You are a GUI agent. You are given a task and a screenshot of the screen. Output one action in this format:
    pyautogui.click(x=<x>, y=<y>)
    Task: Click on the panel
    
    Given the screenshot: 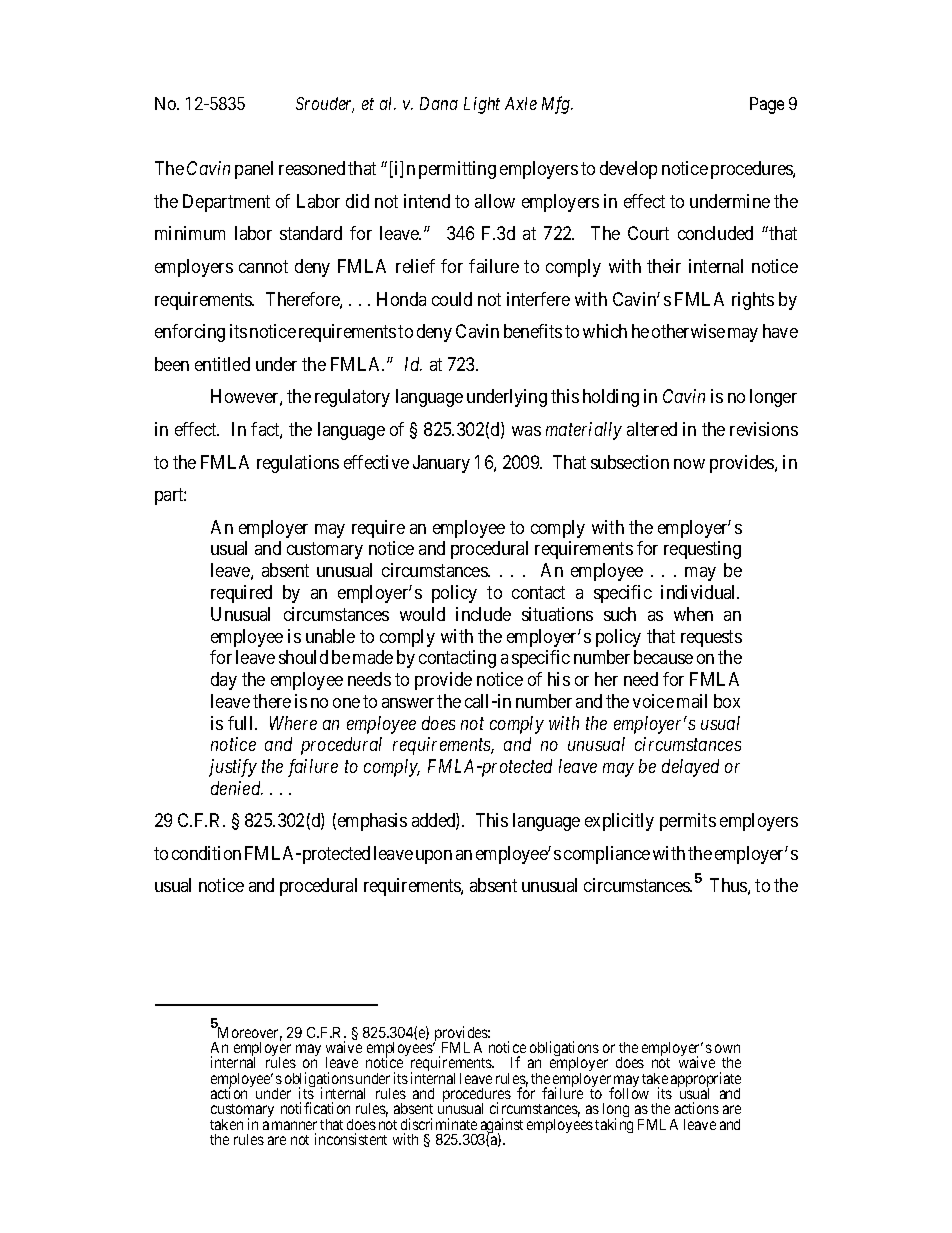 What is the action you would take?
    pyautogui.click(x=254, y=170)
